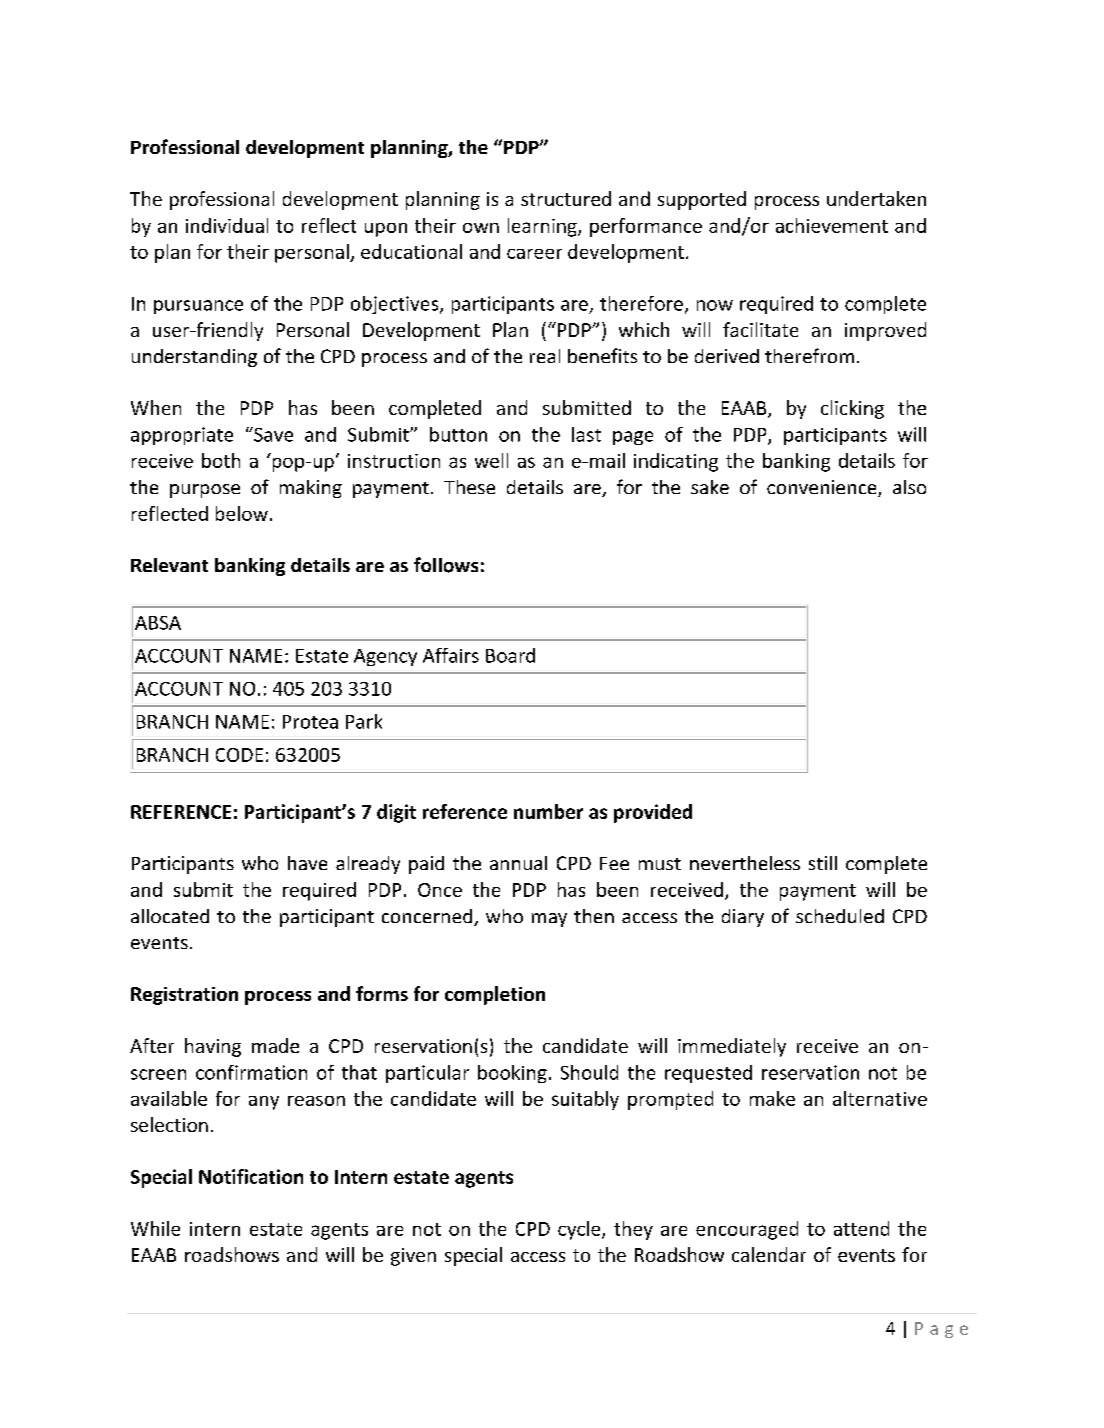 This screenshot has height=1428, width=1104. What do you see at coordinates (221, 460) in the screenshot?
I see `both` at bounding box center [221, 460].
